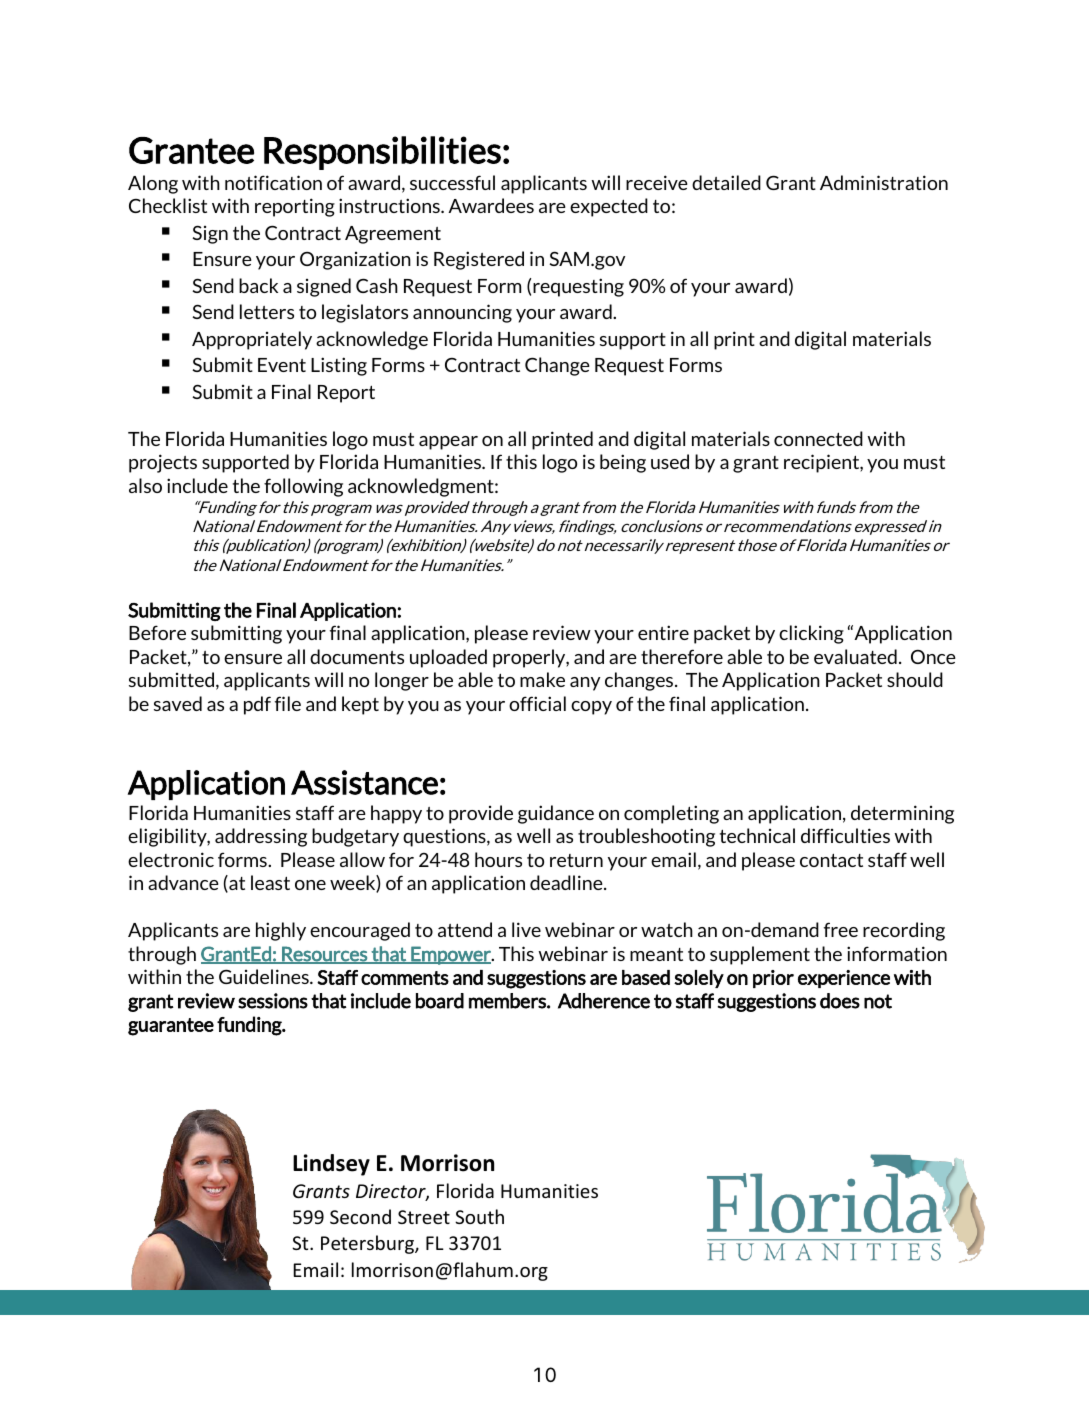  I want to click on following, so click(303, 487).
